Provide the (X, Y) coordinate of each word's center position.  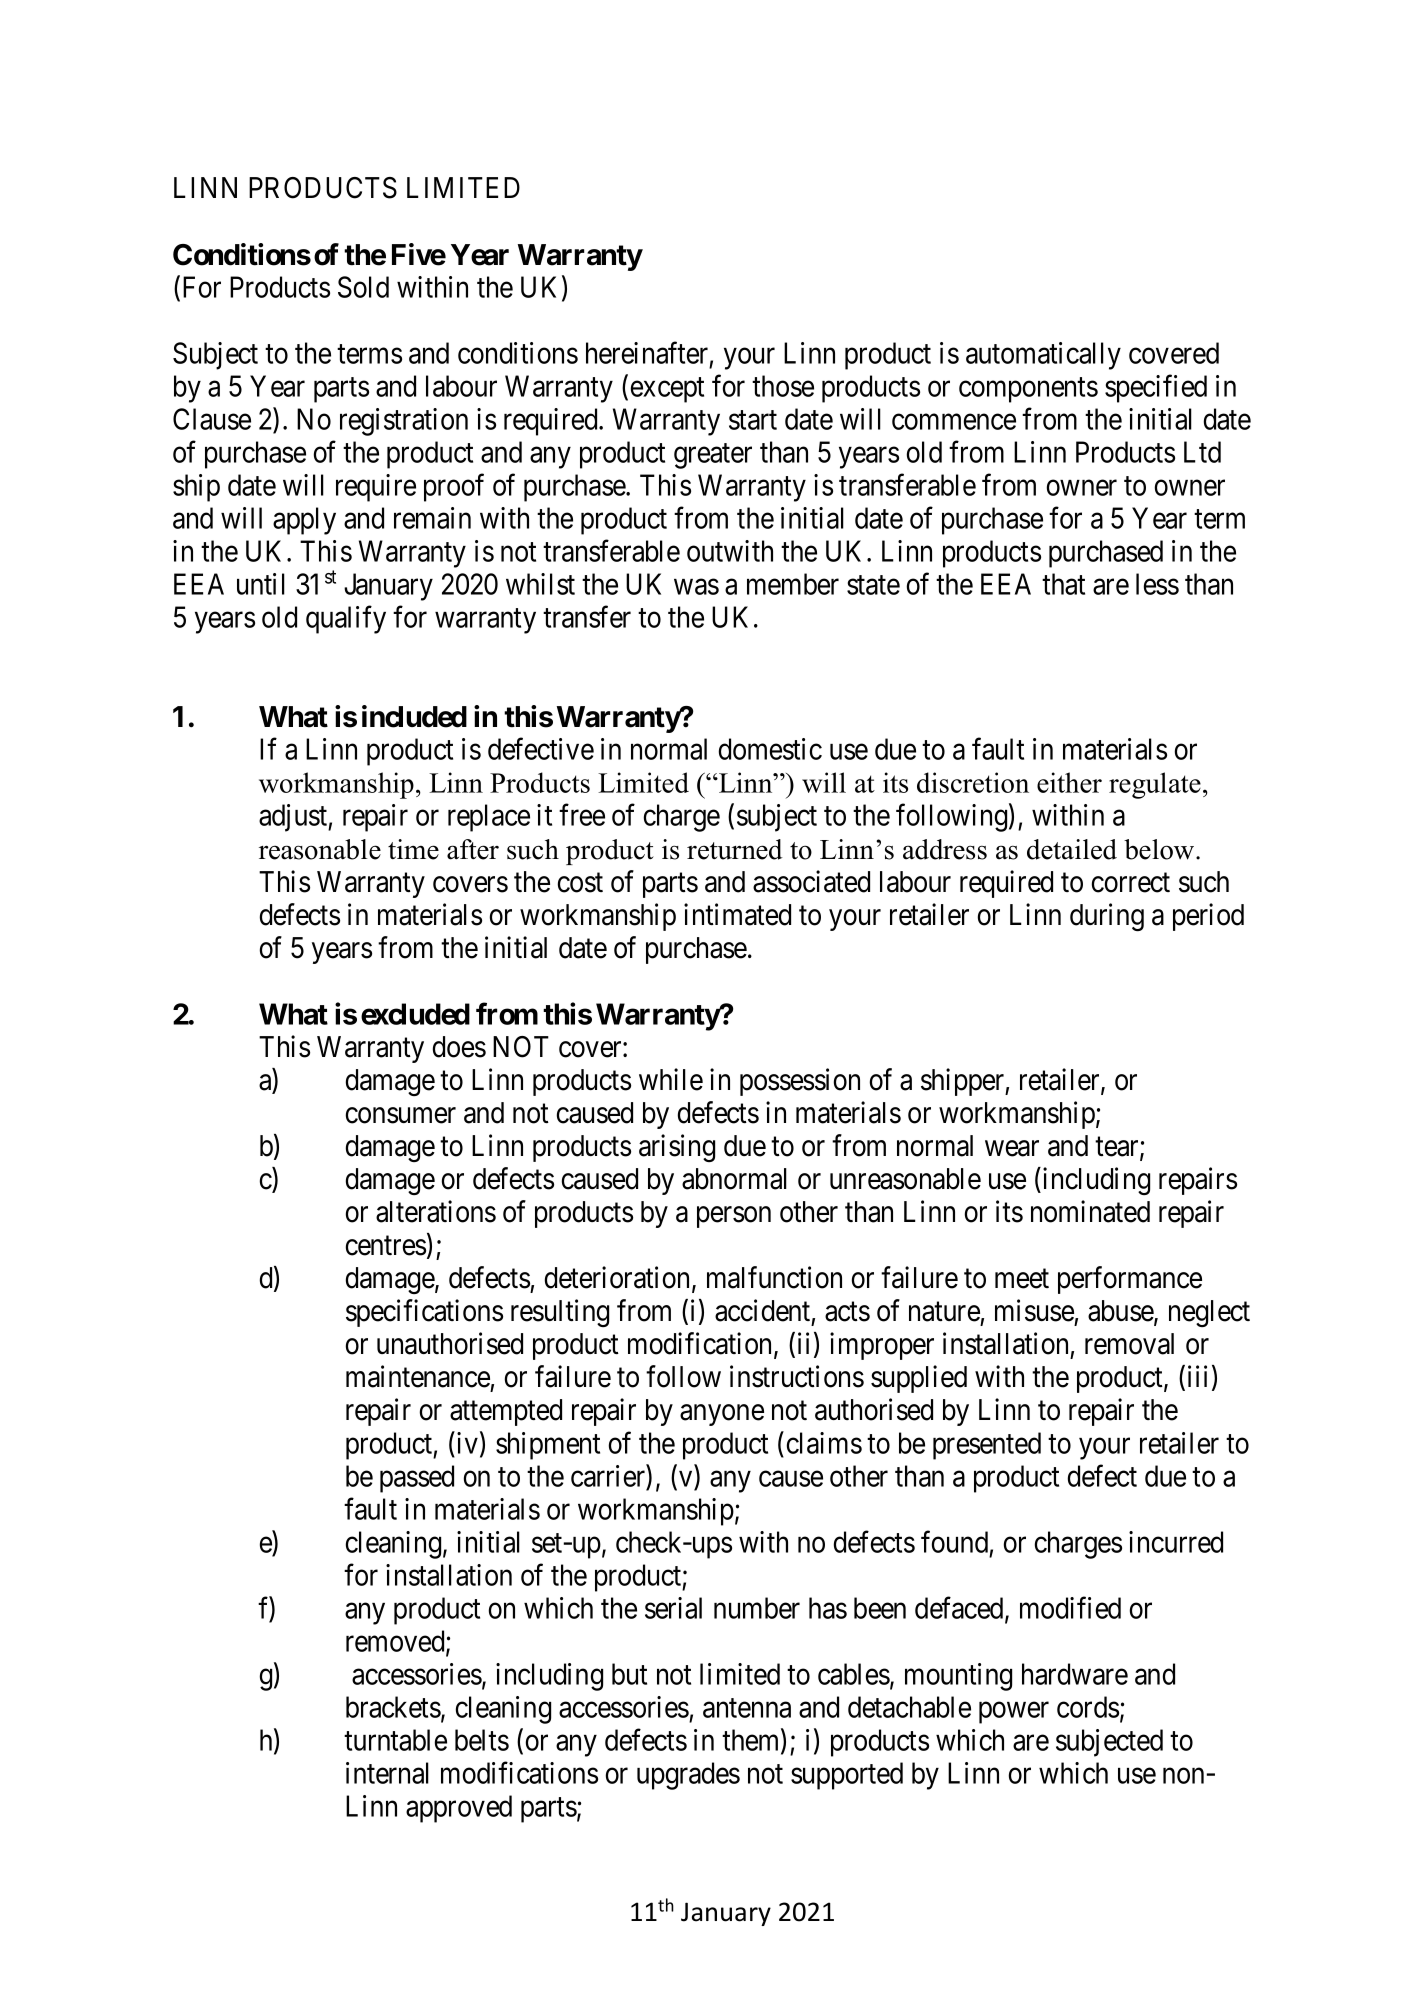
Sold (363, 287)
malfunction (774, 1277)
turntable (395, 1740)
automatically (1043, 356)
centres (386, 1246)
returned (735, 849)
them (752, 1741)
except (667, 390)
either (1069, 782)
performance (1130, 1280)
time (413, 849)
